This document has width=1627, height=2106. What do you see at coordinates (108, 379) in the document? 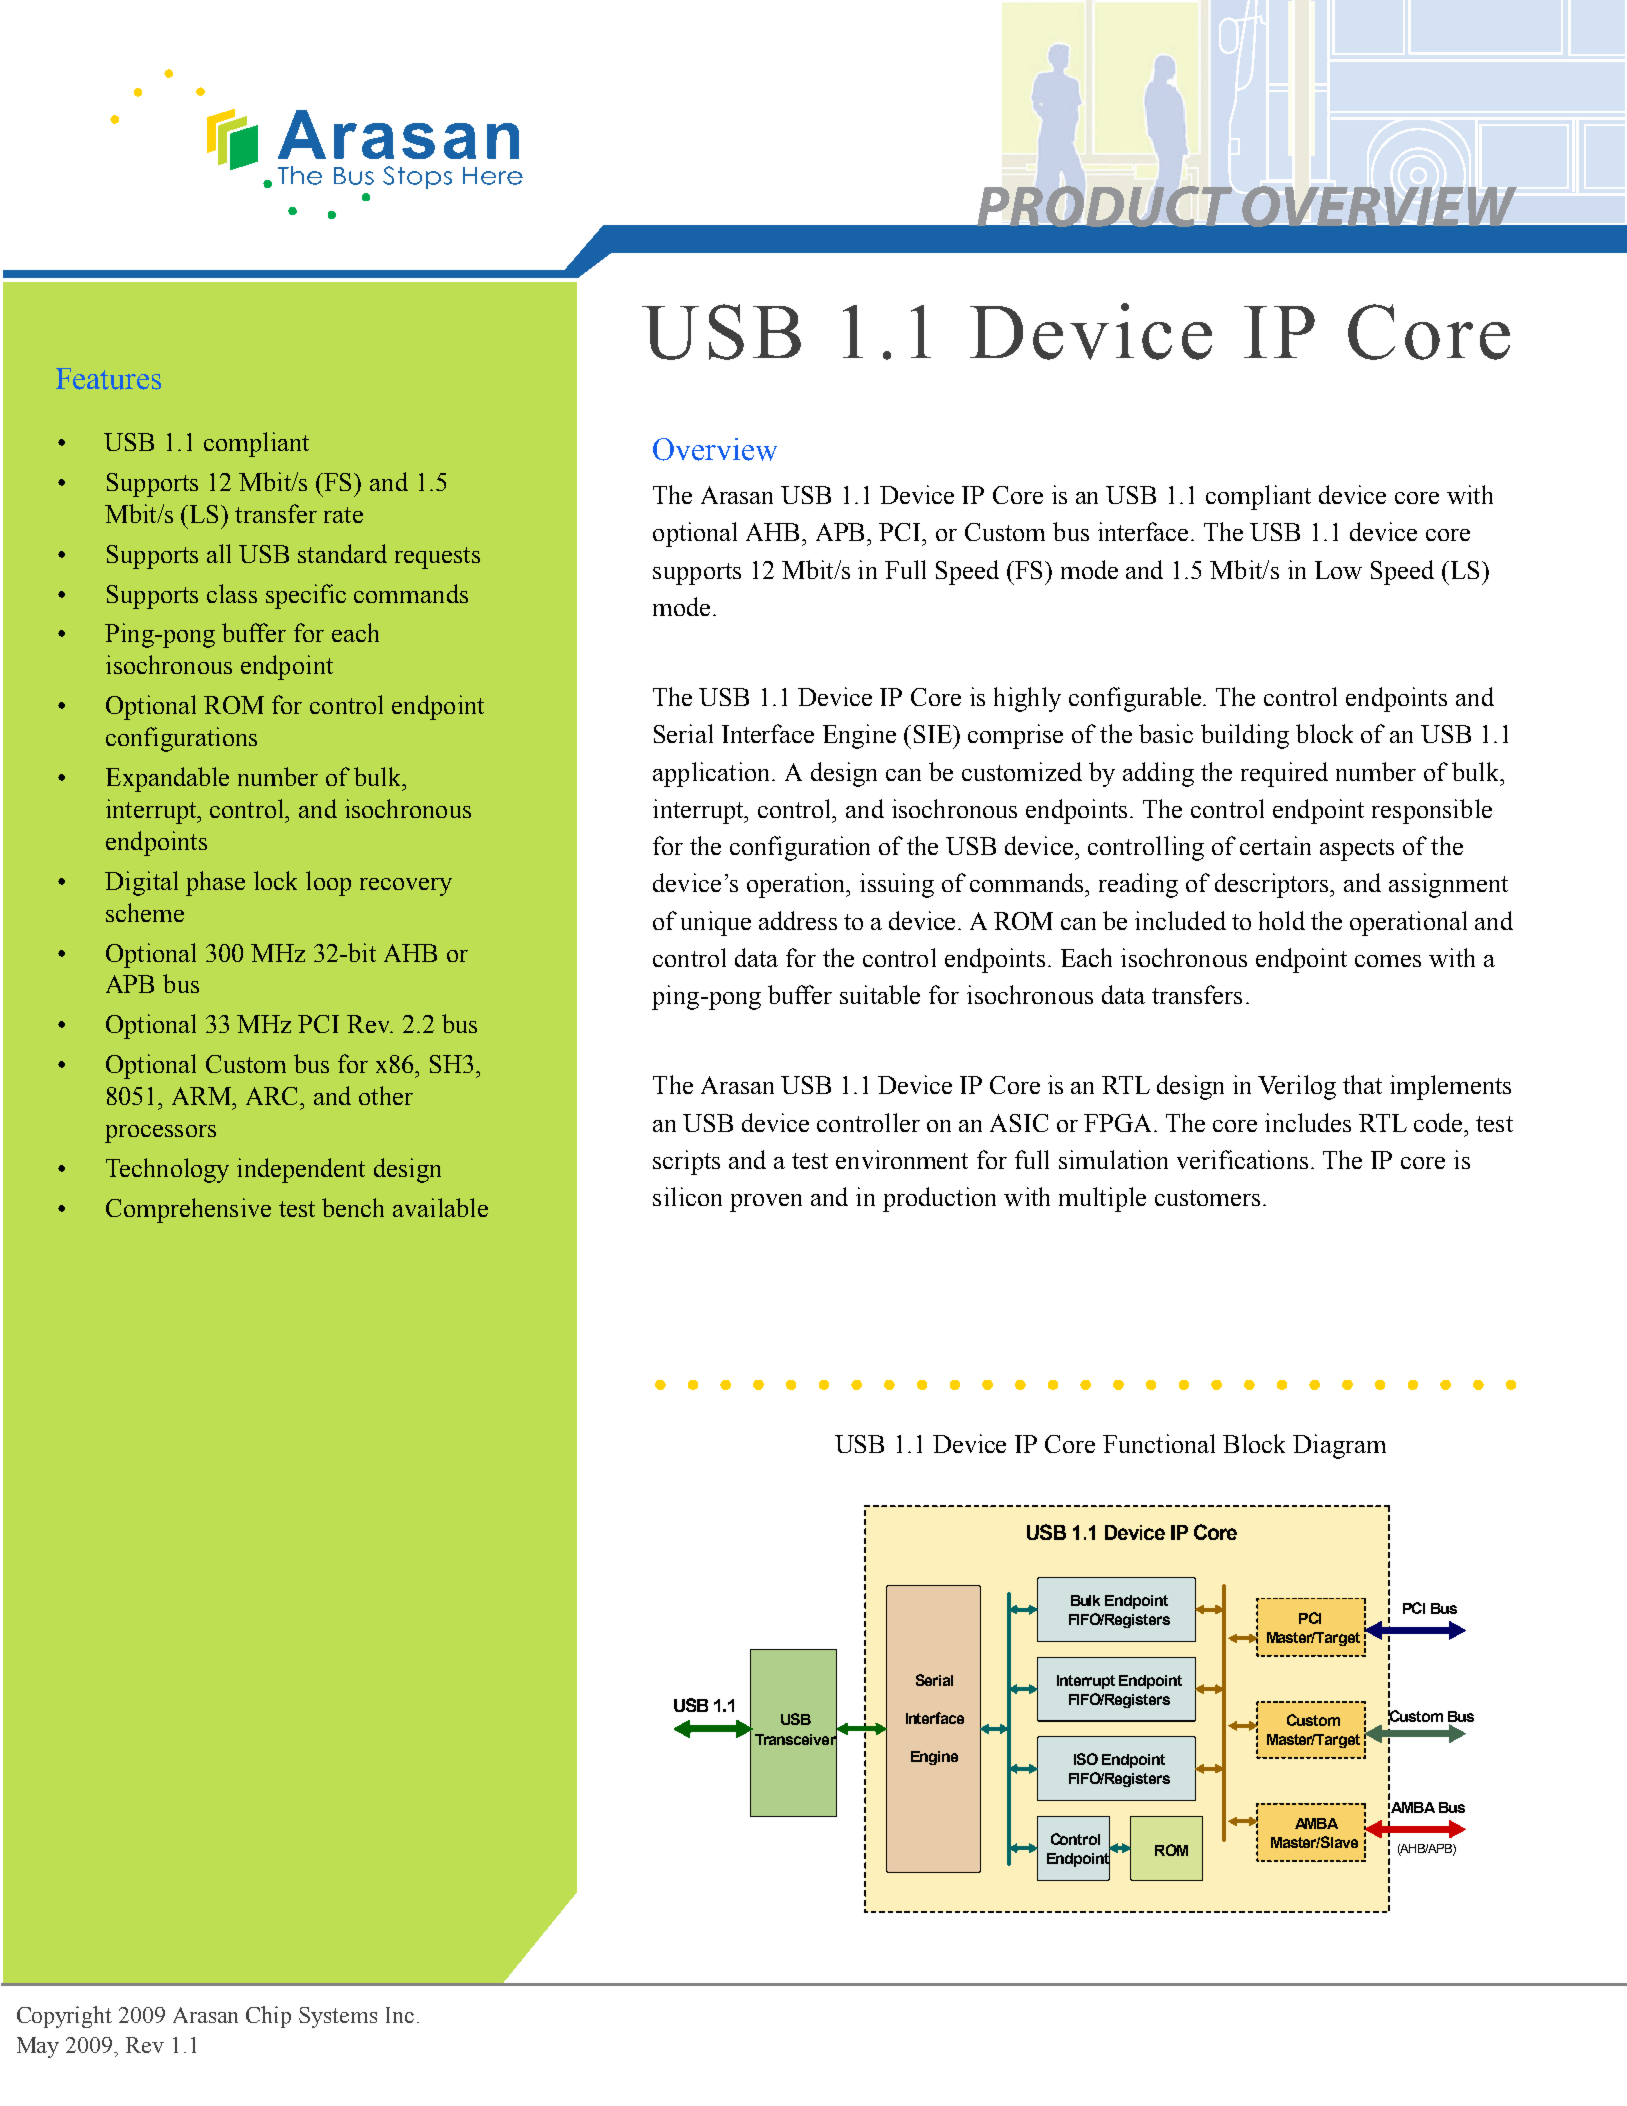
I see `Features` at bounding box center [108, 379].
